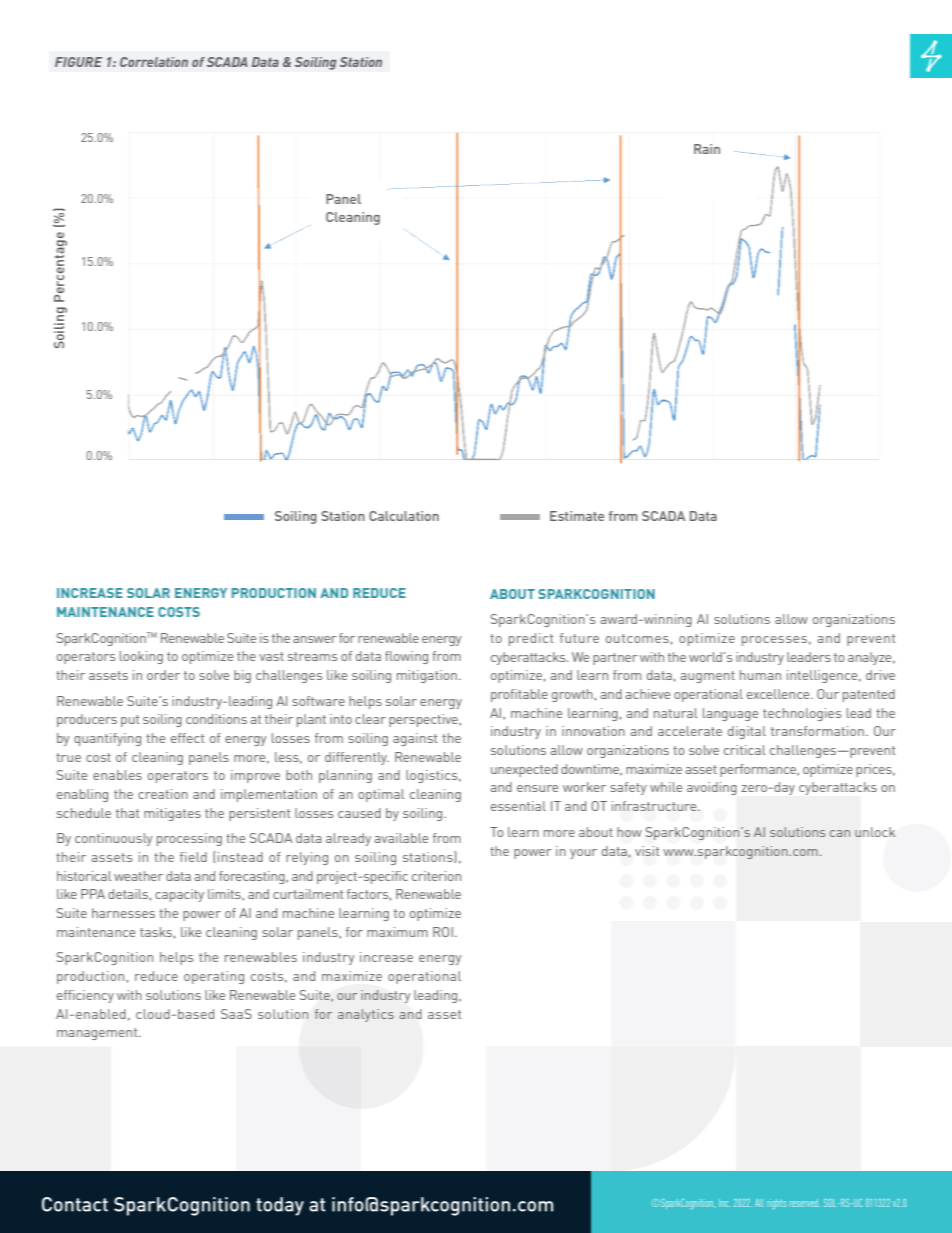  Describe the element at coordinates (154, 62) in the page. I see `Correlation` at that location.
